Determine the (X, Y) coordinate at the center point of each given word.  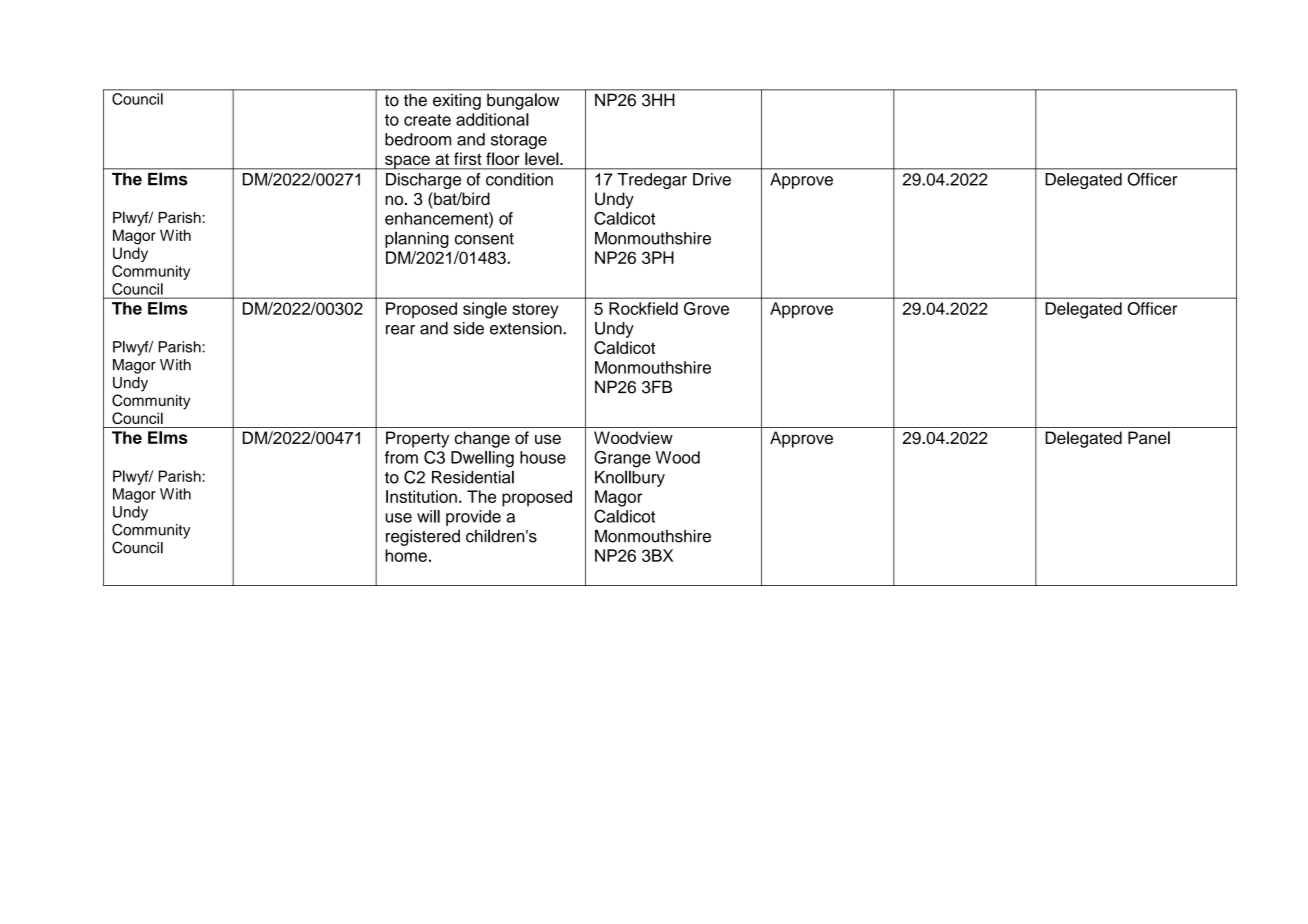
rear (400, 330)
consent (484, 239)
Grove (706, 308)
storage (519, 141)
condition (519, 179)
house (543, 457)
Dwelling (482, 459)
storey (535, 311)
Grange (622, 459)
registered (423, 537)
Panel (1149, 437)
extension (527, 328)
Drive (712, 179)
